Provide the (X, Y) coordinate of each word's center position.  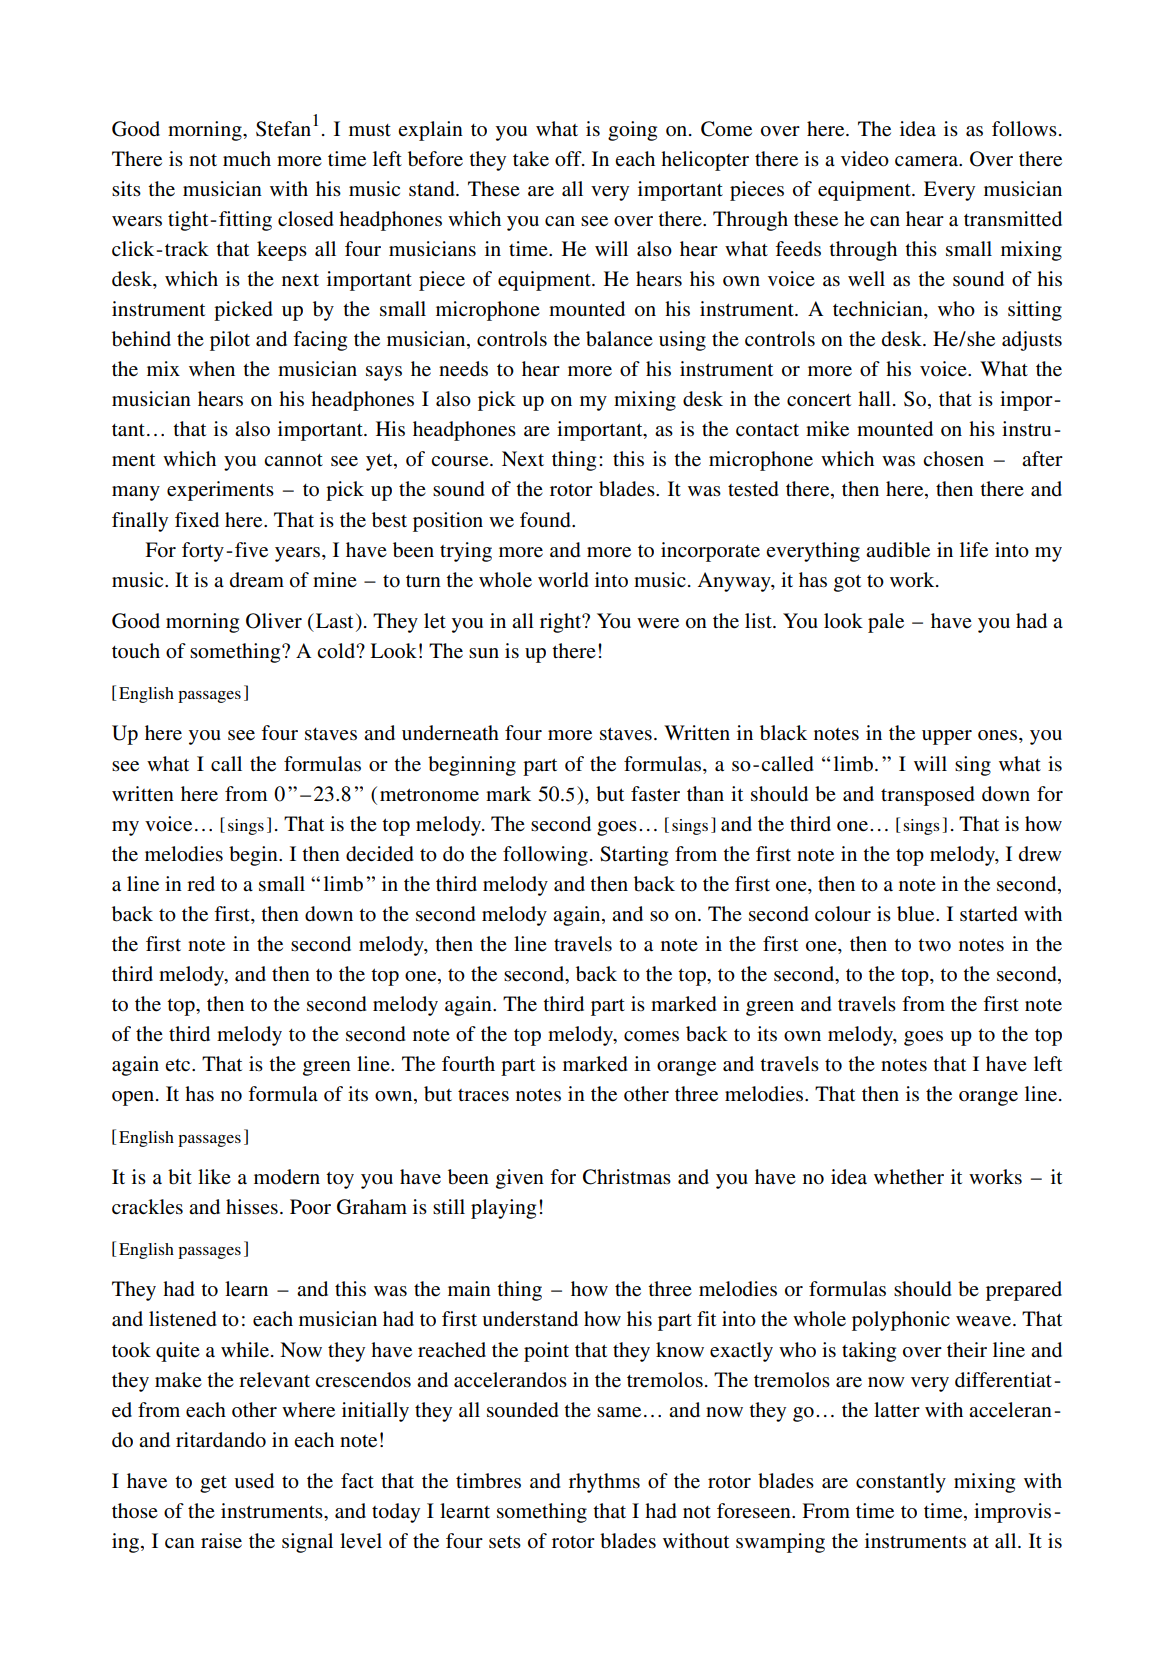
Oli (259, 621)
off (569, 159)
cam (913, 161)
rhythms (604, 1483)
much (247, 158)
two (934, 945)
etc (179, 1065)
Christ (610, 1177)
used (254, 1481)
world (563, 580)
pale (886, 623)
